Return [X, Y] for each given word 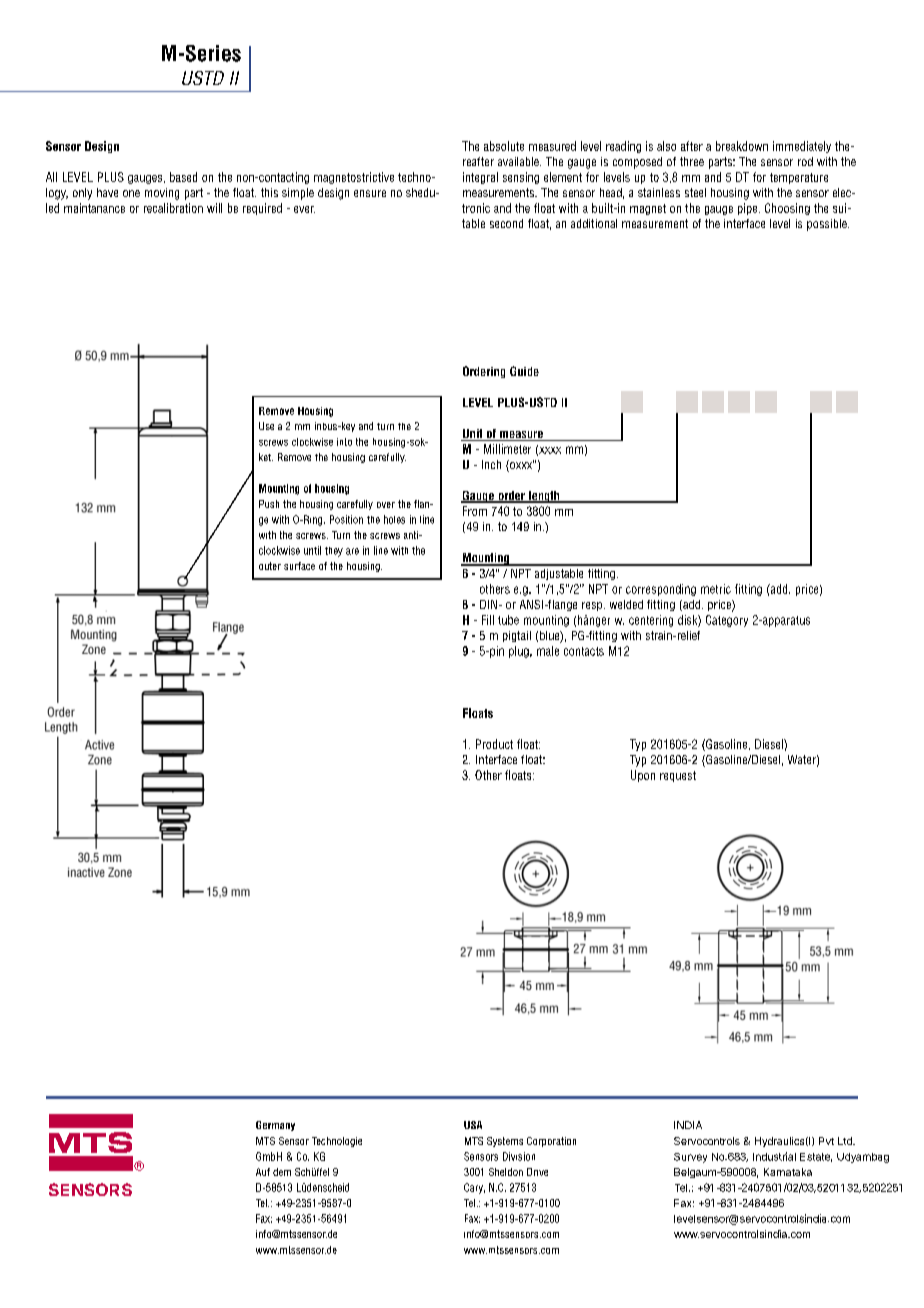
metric [716, 589]
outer [270, 566]
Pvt [826, 1141]
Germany [275, 1126]
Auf [263, 1172]
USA [473, 1125]
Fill [488, 620]
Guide [524, 371]
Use [266, 426]
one [131, 193]
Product [494, 744]
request [678, 776]
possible [828, 225]
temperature [799, 178]
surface [299, 566]
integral [480, 178]
